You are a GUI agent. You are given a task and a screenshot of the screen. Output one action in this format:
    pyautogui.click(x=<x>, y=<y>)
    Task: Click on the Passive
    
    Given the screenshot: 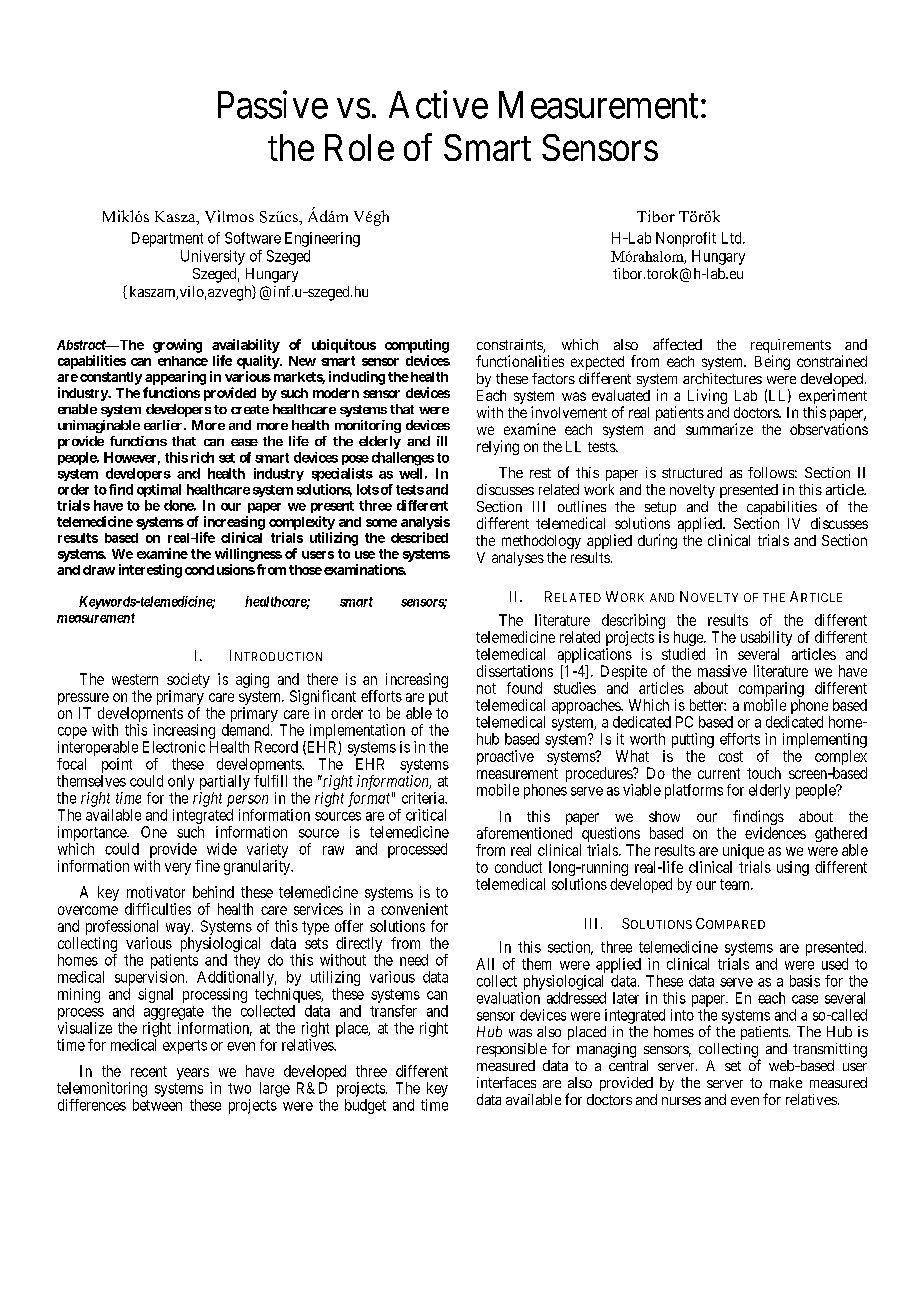 What is the action you would take?
    pyautogui.click(x=273, y=104)
